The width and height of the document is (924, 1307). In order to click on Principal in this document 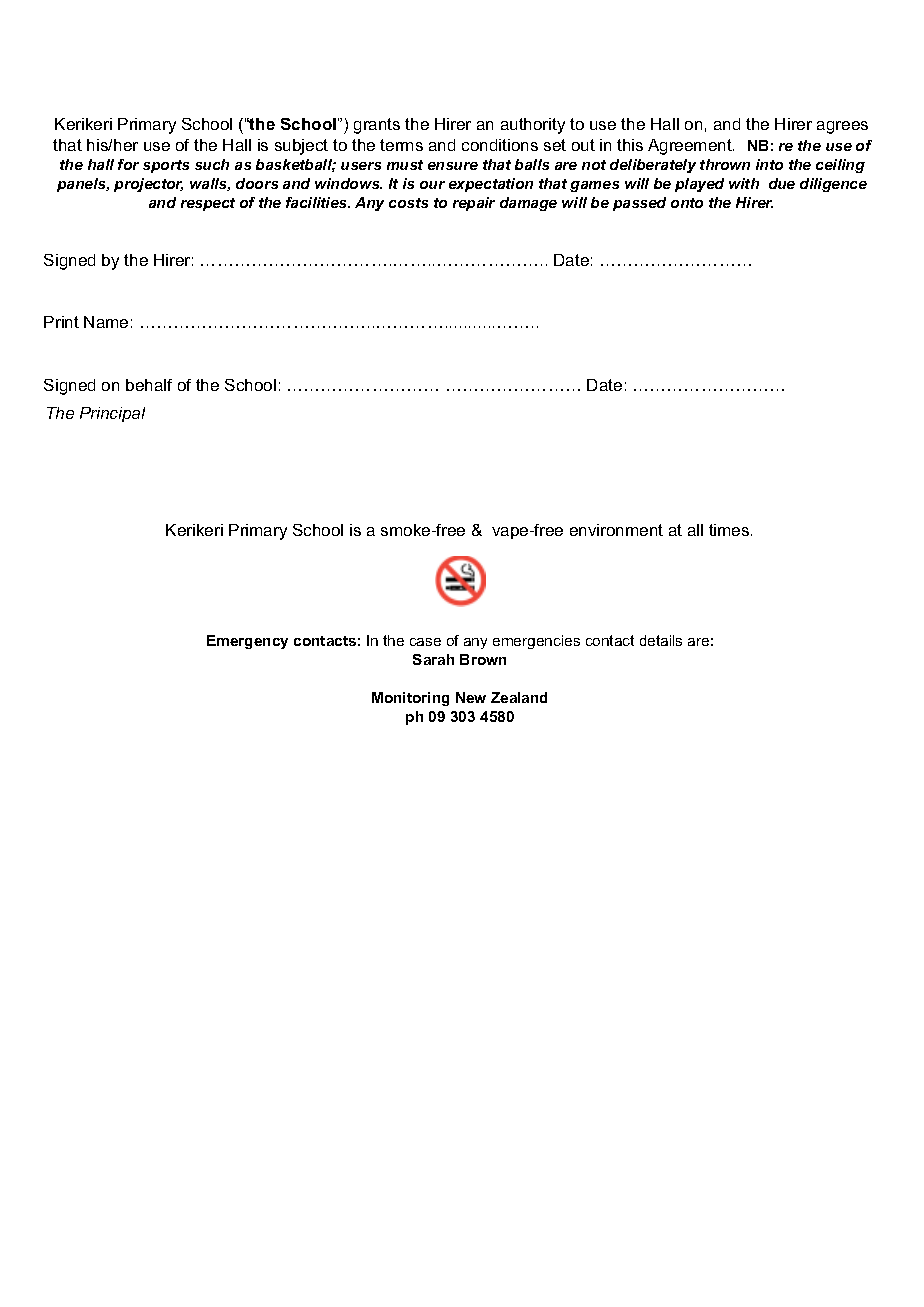, I will do `click(112, 414)`.
